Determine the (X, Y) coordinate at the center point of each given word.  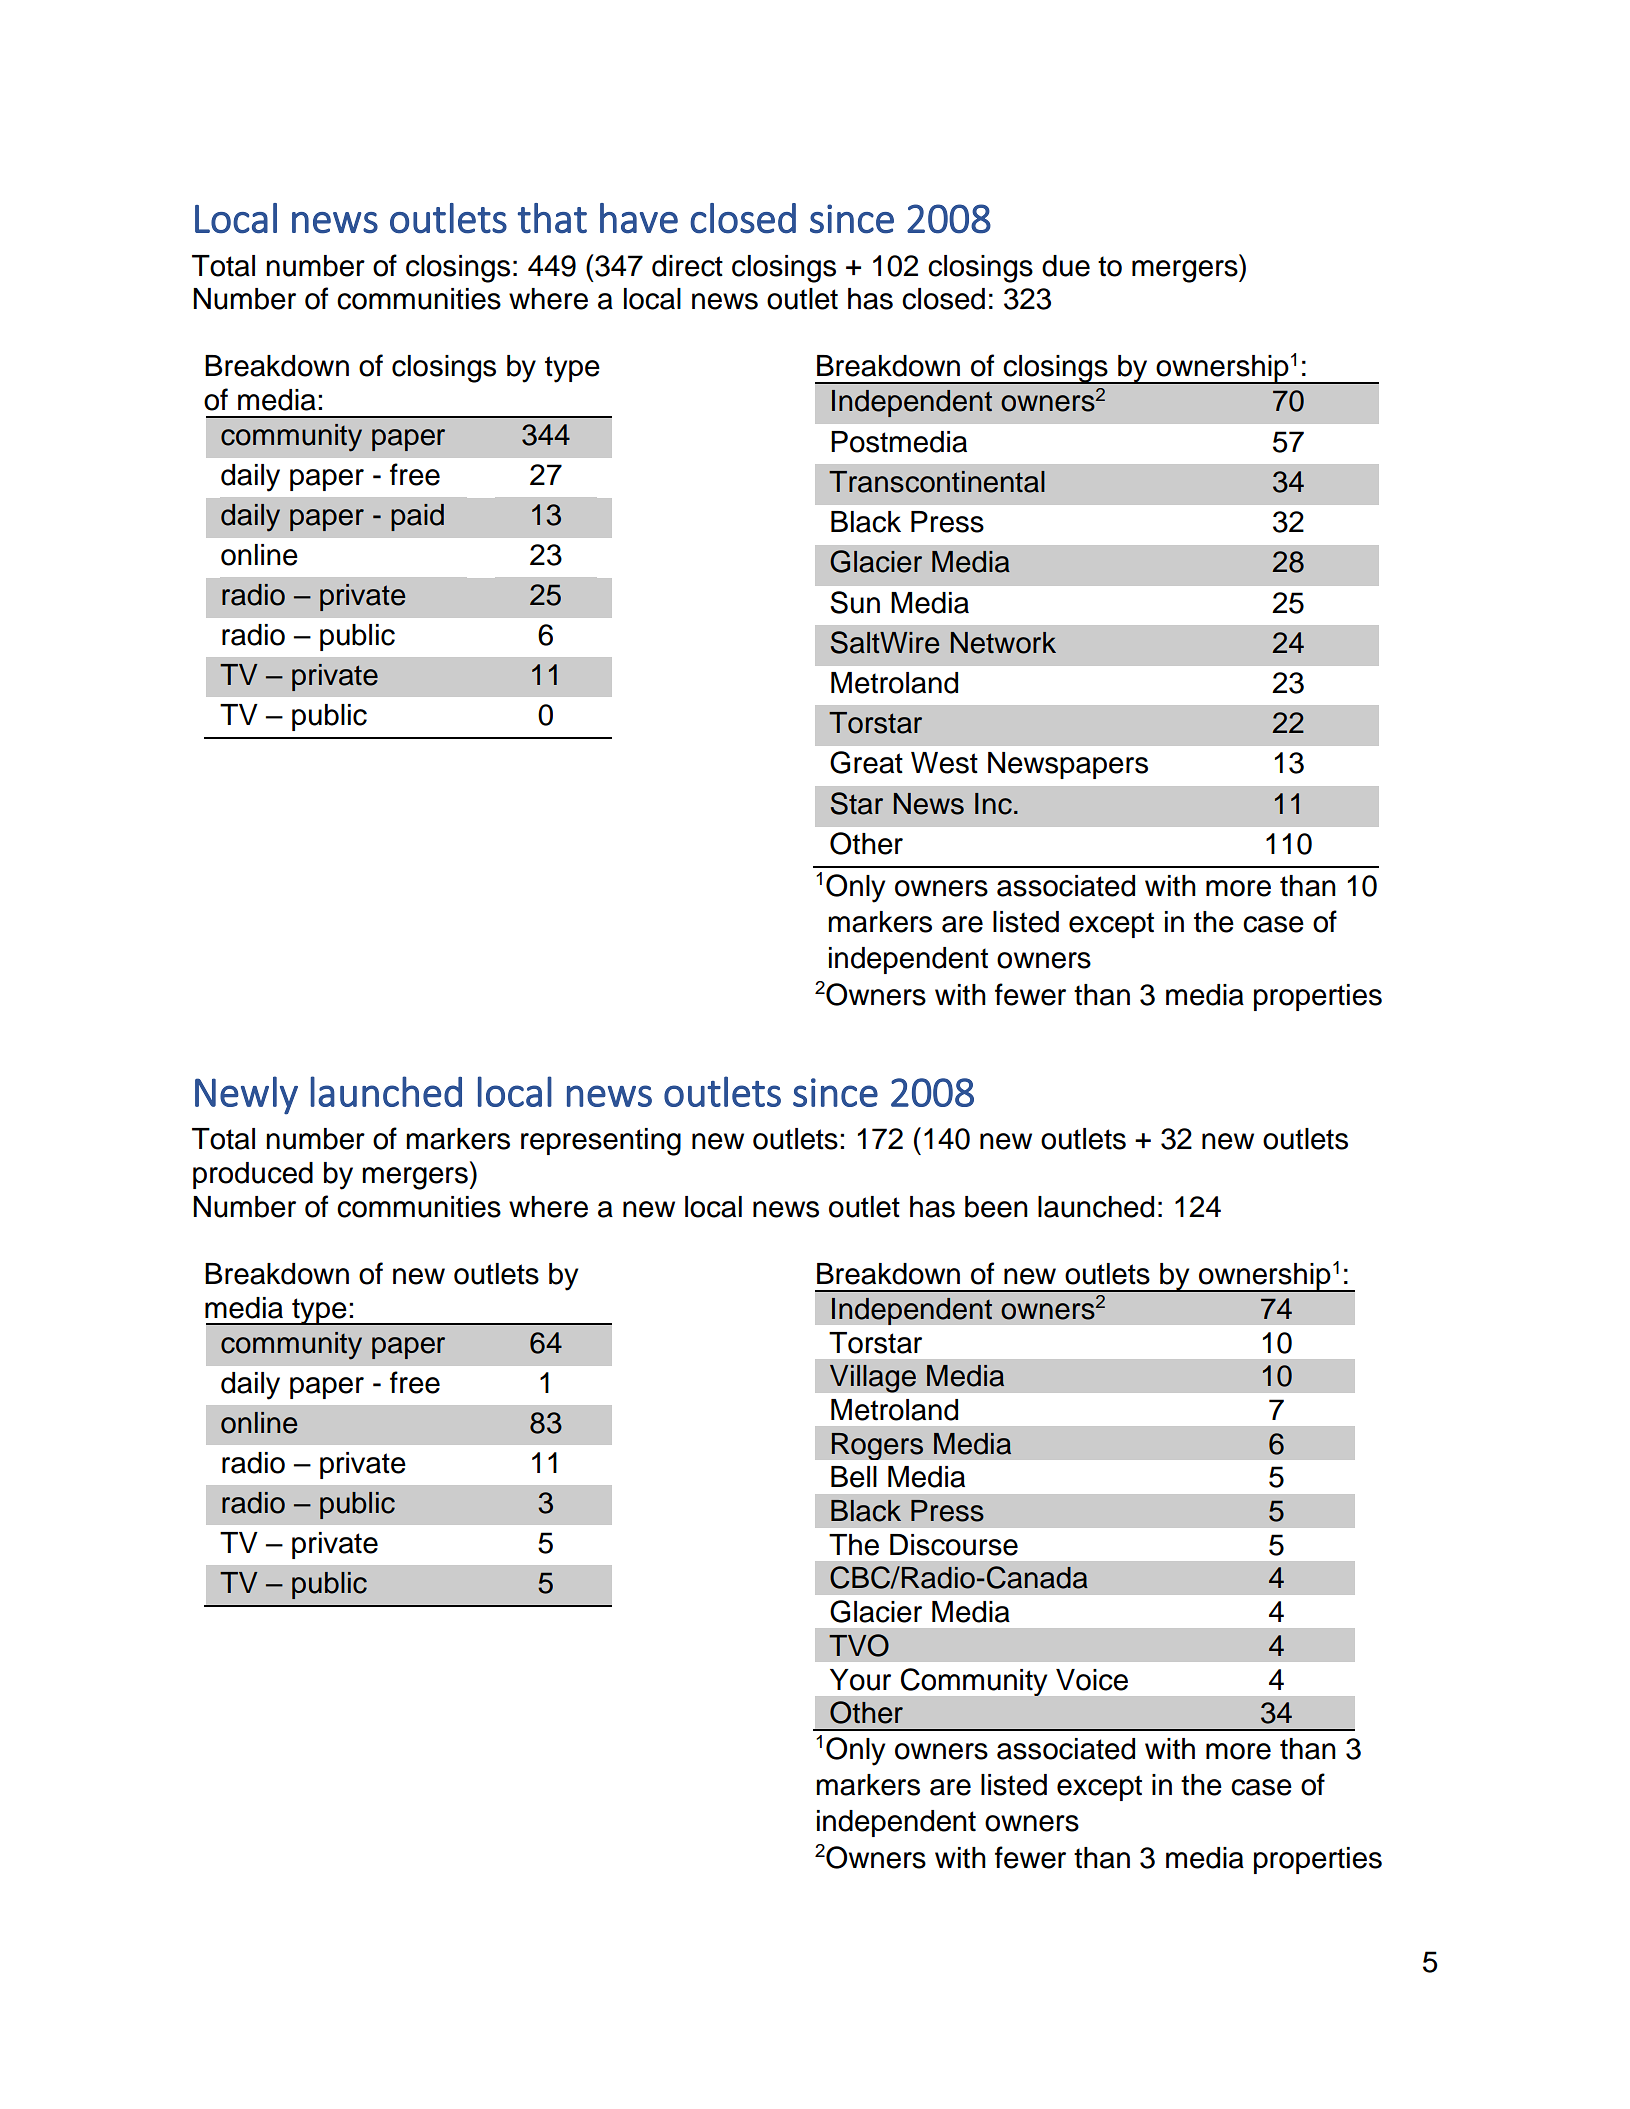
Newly (246, 1095)
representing (601, 1142)
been (996, 1207)
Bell (854, 1477)
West (944, 763)
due (1066, 266)
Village (873, 1378)
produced (253, 1175)
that (552, 218)
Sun (855, 602)
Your (860, 1680)
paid (417, 517)
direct (687, 266)
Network (1003, 643)
